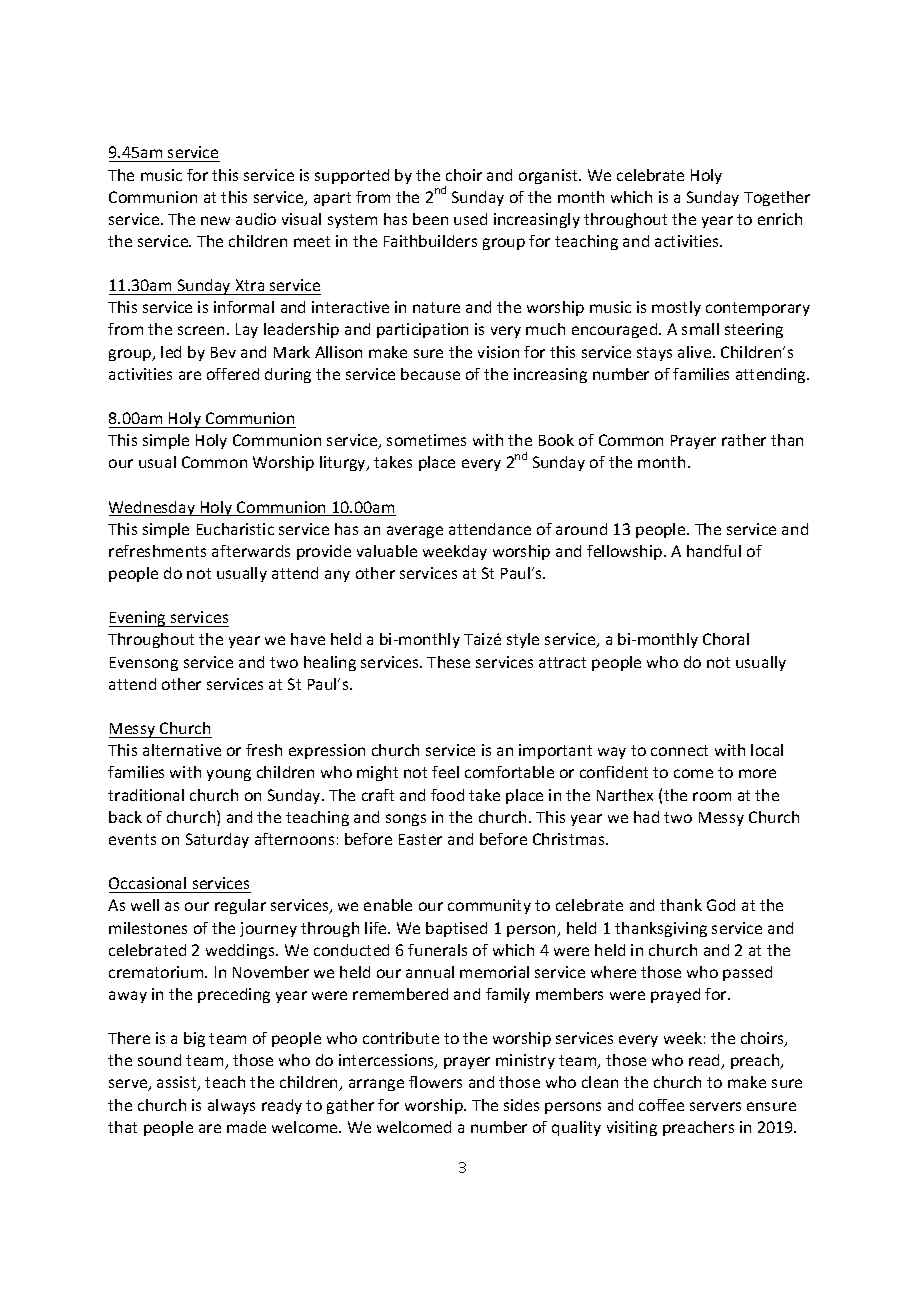  What do you see at coordinates (138, 619) in the screenshot?
I see `Evening` at bounding box center [138, 619].
